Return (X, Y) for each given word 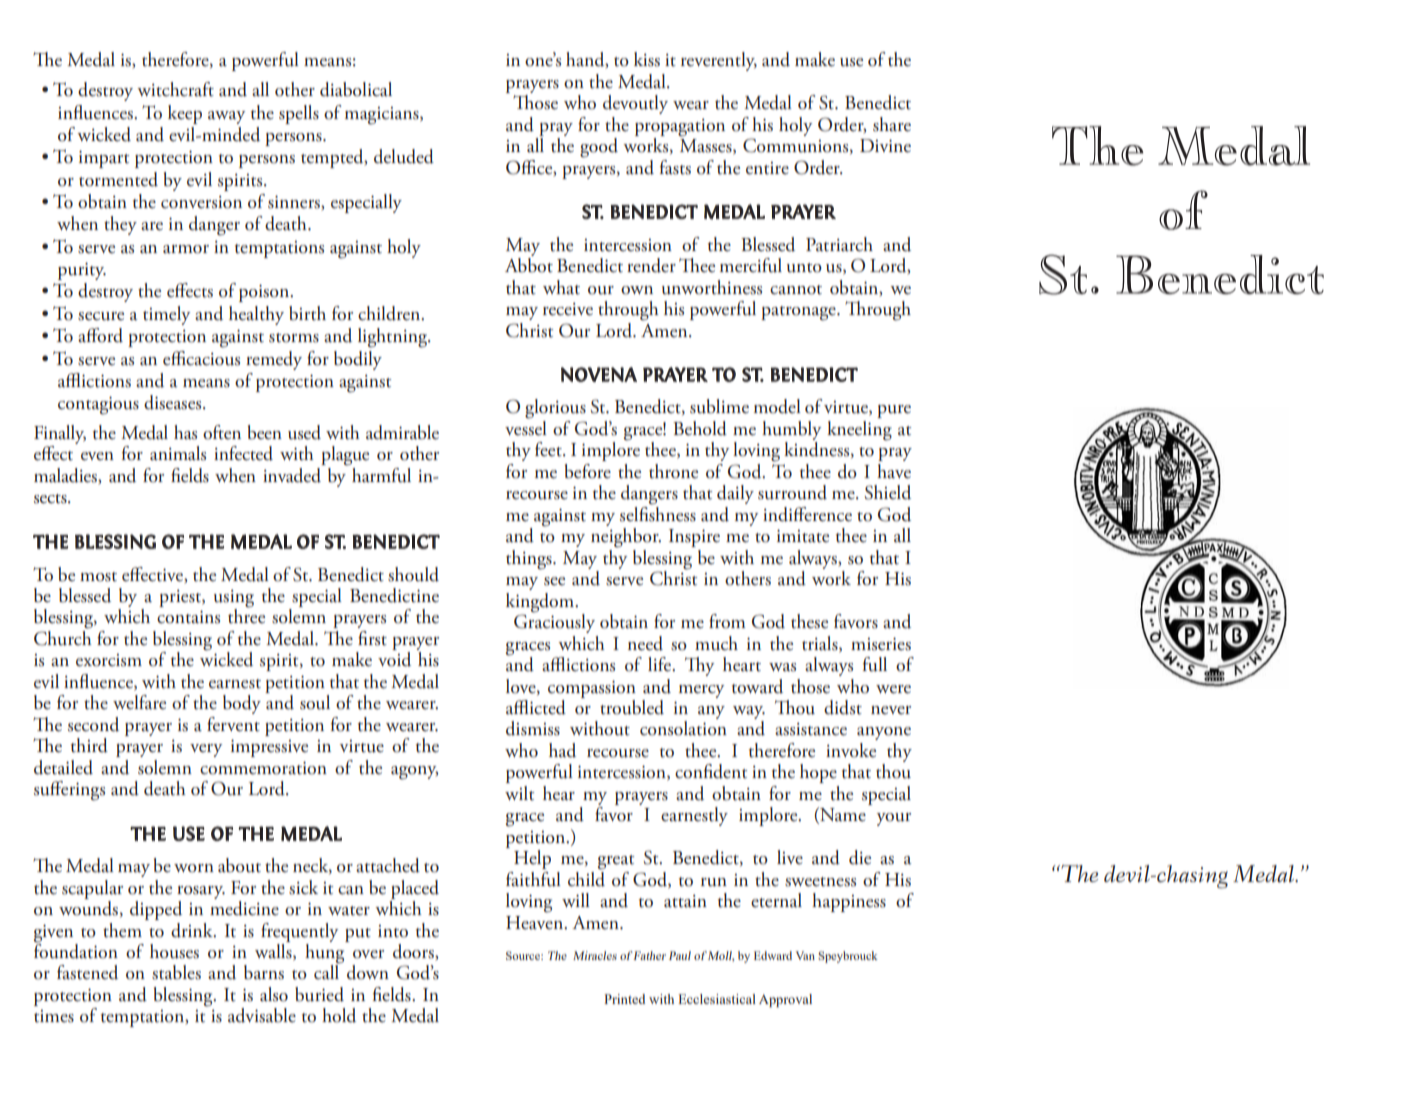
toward (757, 686)
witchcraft (175, 89)
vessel (526, 427)
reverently (719, 61)
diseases (174, 402)
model (777, 406)
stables (176, 972)
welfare (139, 702)
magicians (383, 116)
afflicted (536, 707)
